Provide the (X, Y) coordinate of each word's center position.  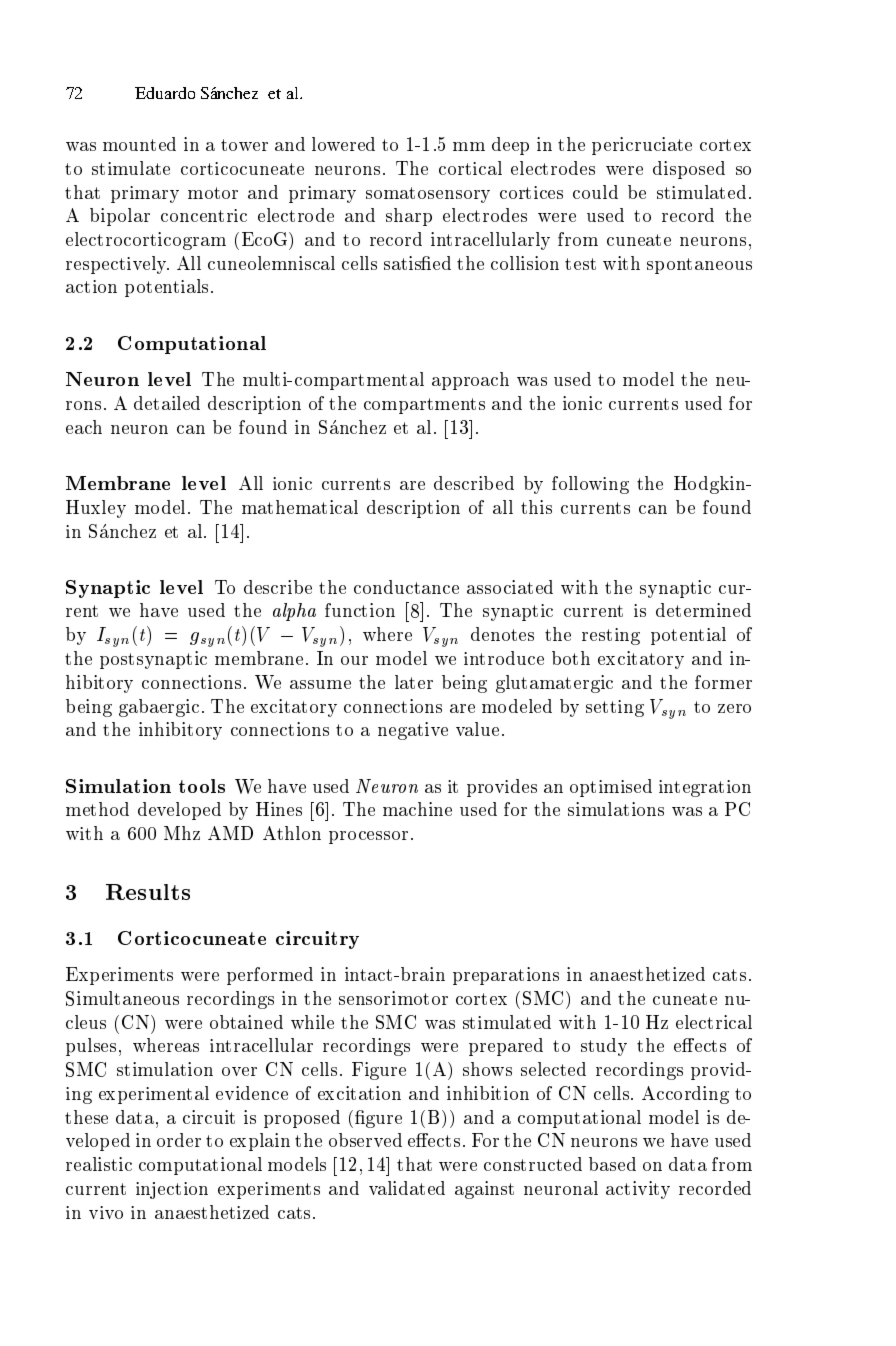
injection (172, 1190)
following (590, 485)
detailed (167, 403)
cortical (470, 168)
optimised (611, 788)
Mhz (182, 833)
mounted (139, 144)
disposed (689, 170)
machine (417, 809)
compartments (424, 406)
